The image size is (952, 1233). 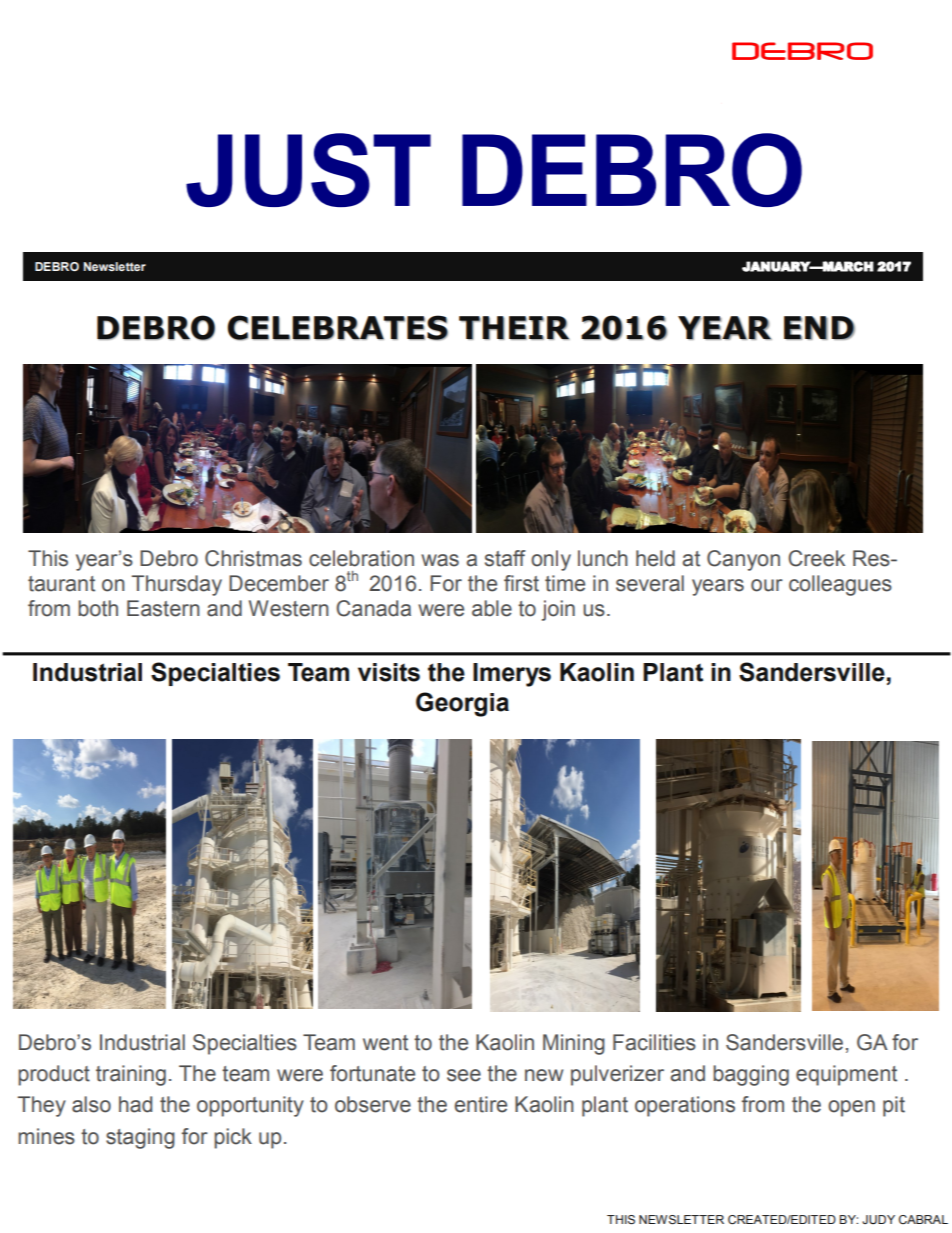 I want to click on JUST, so click(x=308, y=170).
